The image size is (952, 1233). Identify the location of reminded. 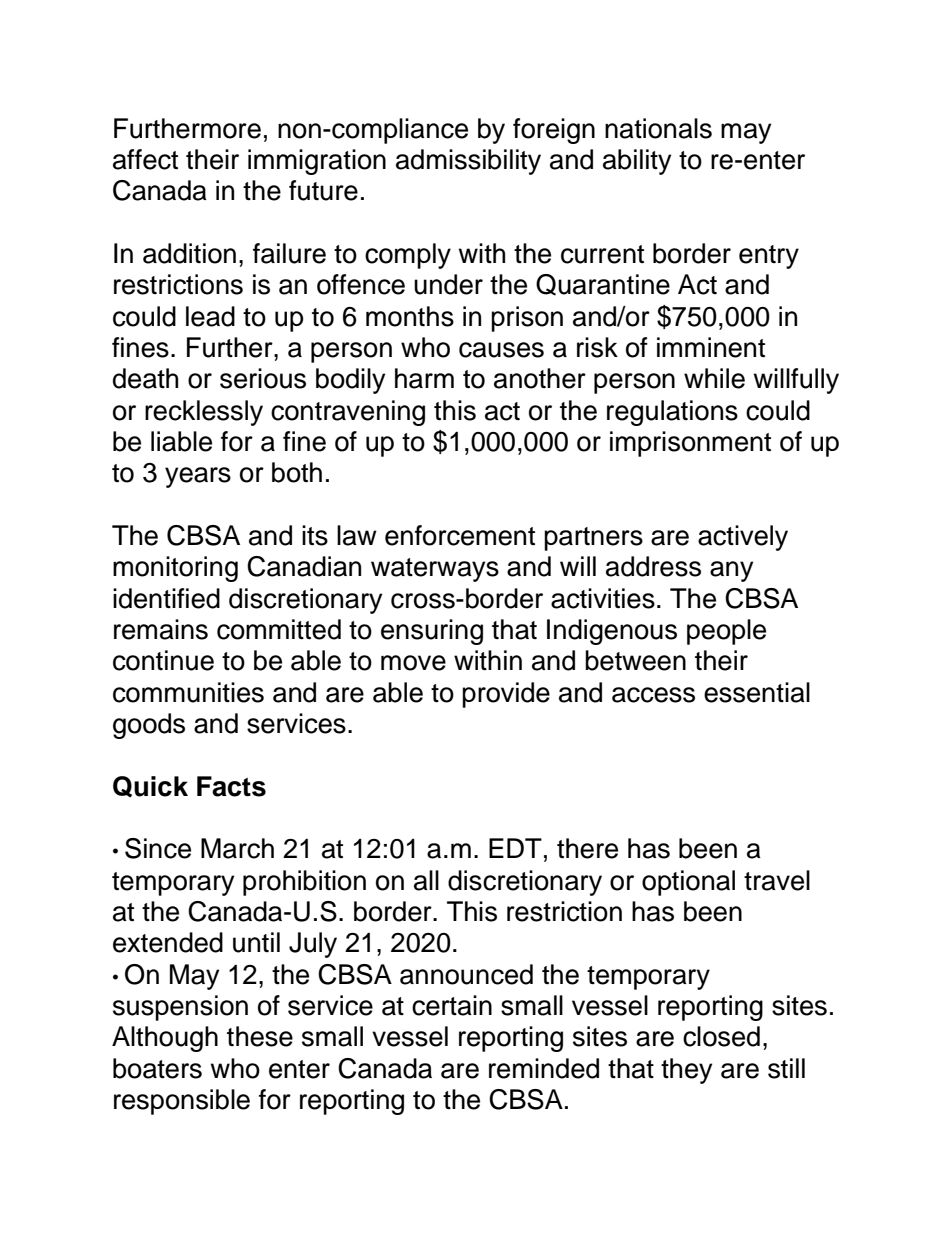
(544, 1068).
